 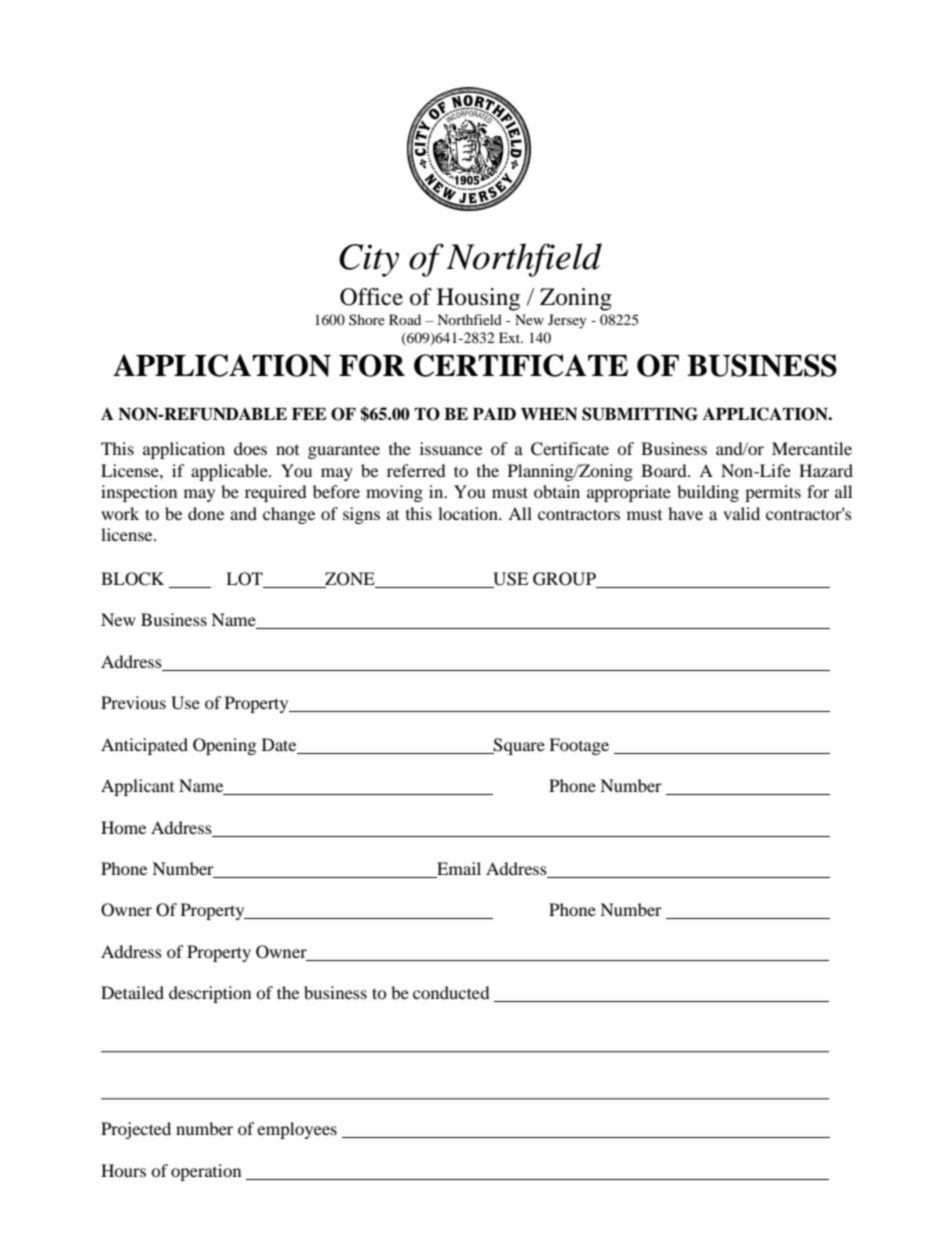 What do you see at coordinates (206, 1172) in the image?
I see `operation` at bounding box center [206, 1172].
